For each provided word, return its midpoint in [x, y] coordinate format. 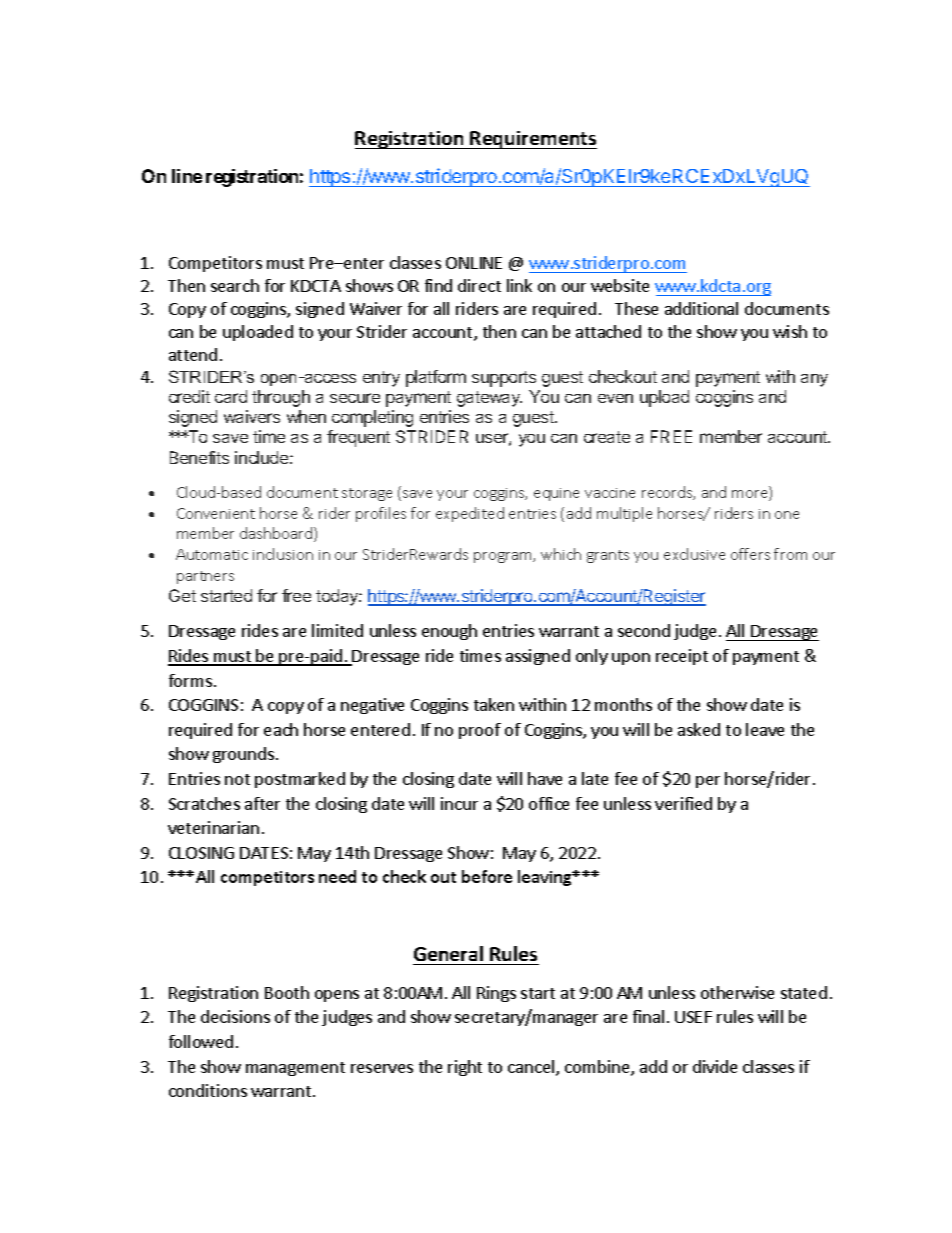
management [295, 1069]
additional [701, 308]
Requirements [533, 140]
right [465, 1068]
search [235, 285]
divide [715, 1066]
